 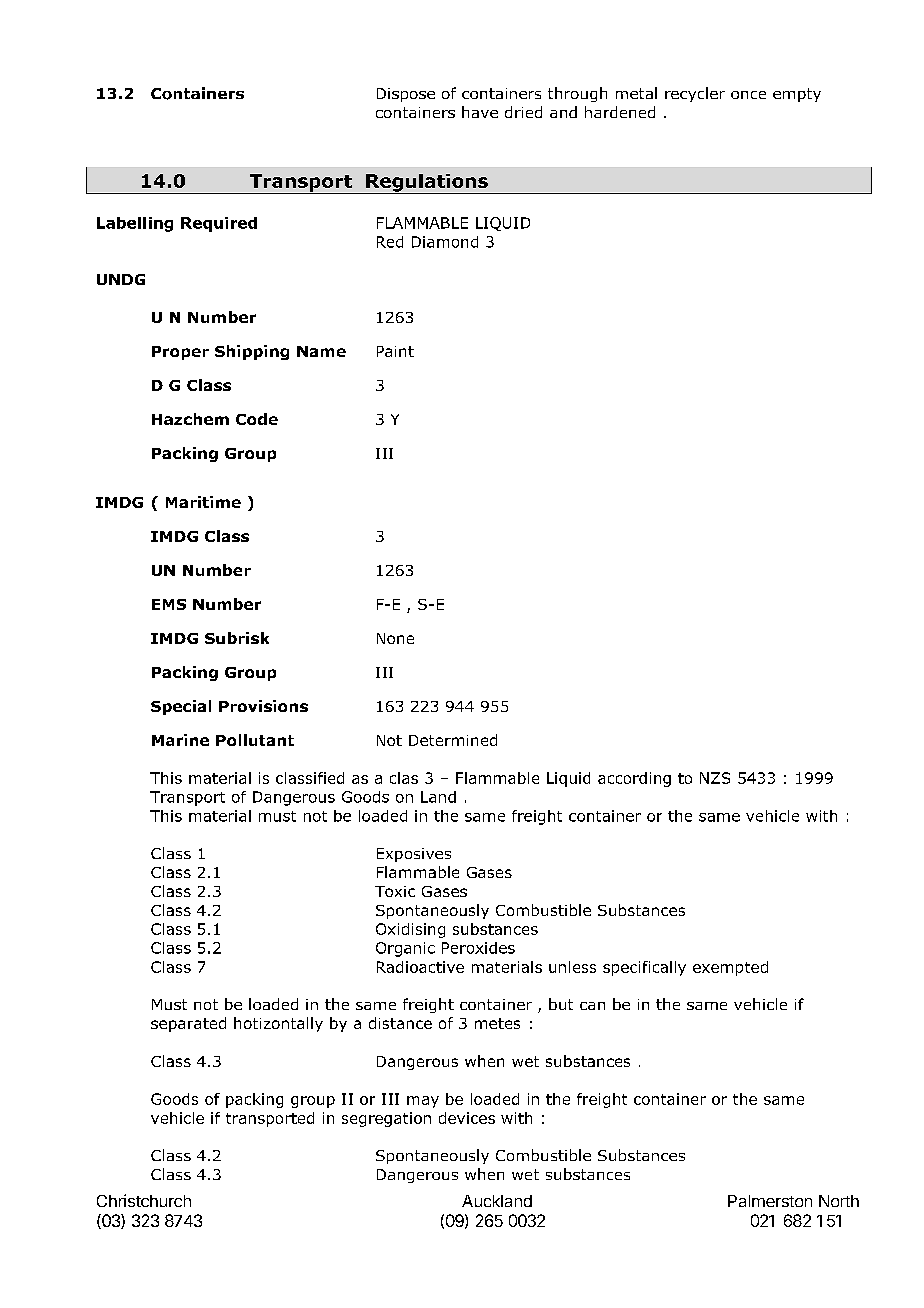 What do you see at coordinates (252, 352) in the image?
I see `Shipping` at bounding box center [252, 352].
